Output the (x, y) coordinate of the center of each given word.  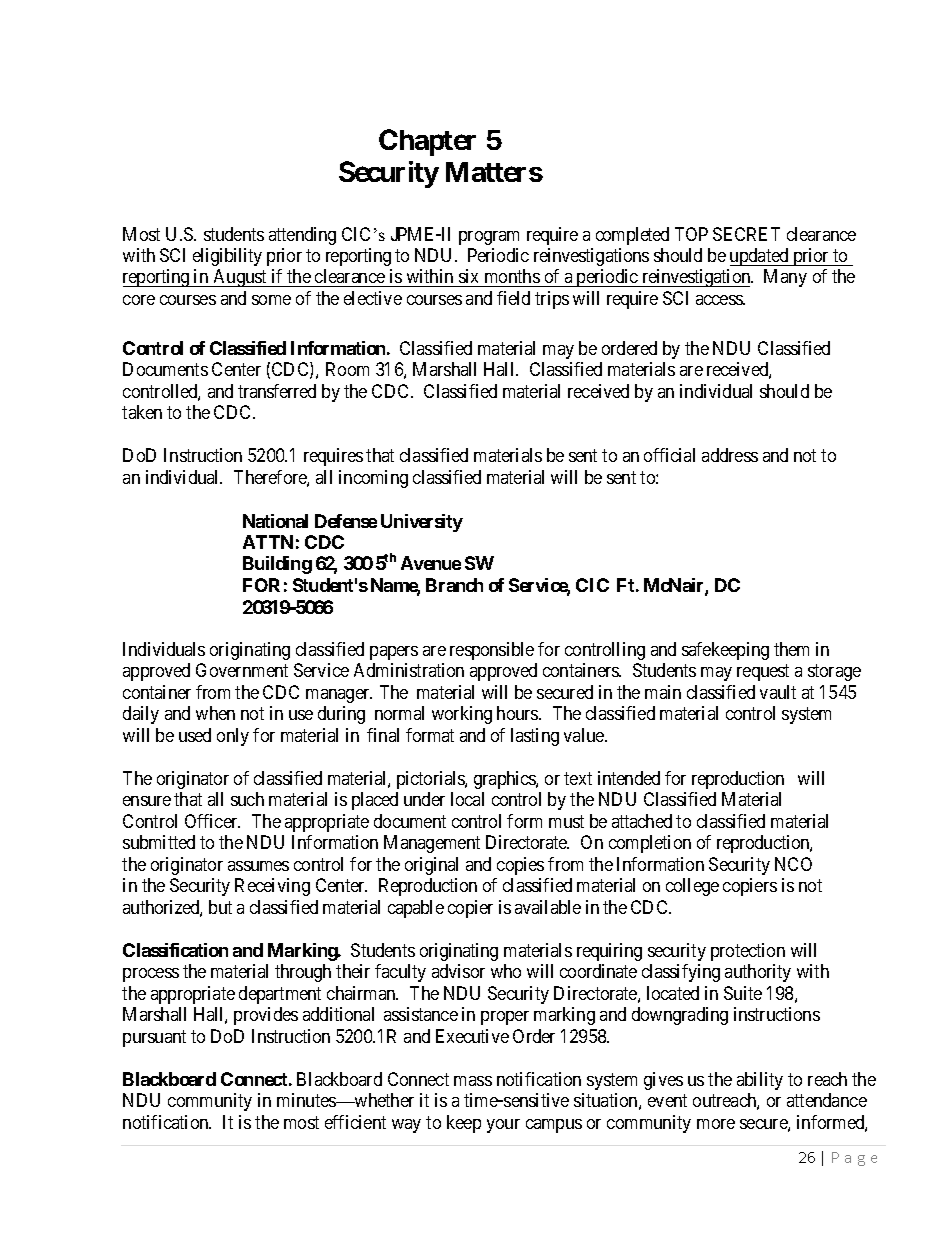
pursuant (154, 1038)
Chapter (427, 142)
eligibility (227, 257)
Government (242, 670)
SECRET (746, 234)
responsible (492, 651)
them (791, 649)
